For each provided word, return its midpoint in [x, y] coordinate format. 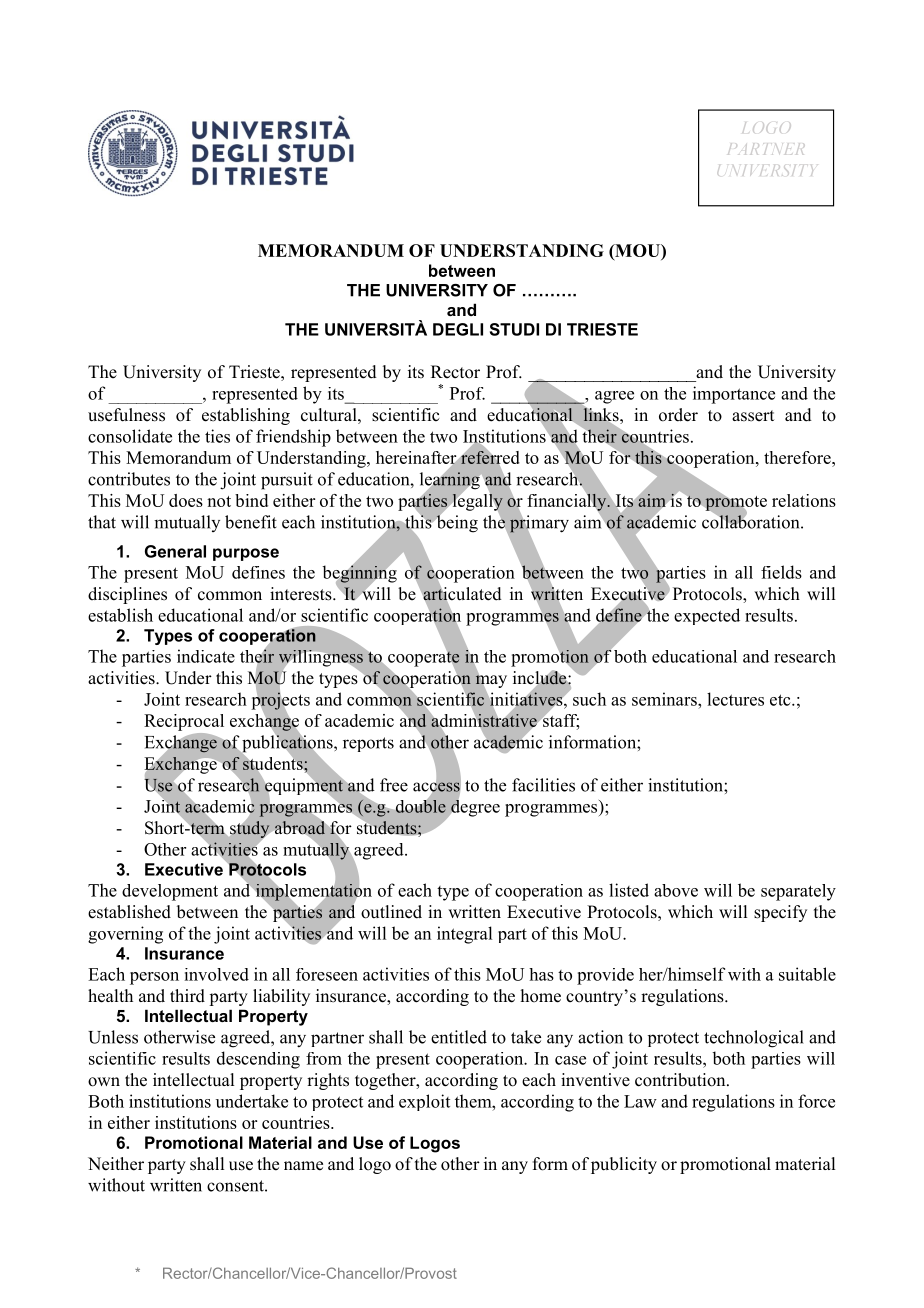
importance [734, 395]
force [816, 1101]
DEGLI [458, 329]
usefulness [126, 415]
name [303, 1166]
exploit [424, 1102]
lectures [735, 699]
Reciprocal [184, 722]
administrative [484, 720]
